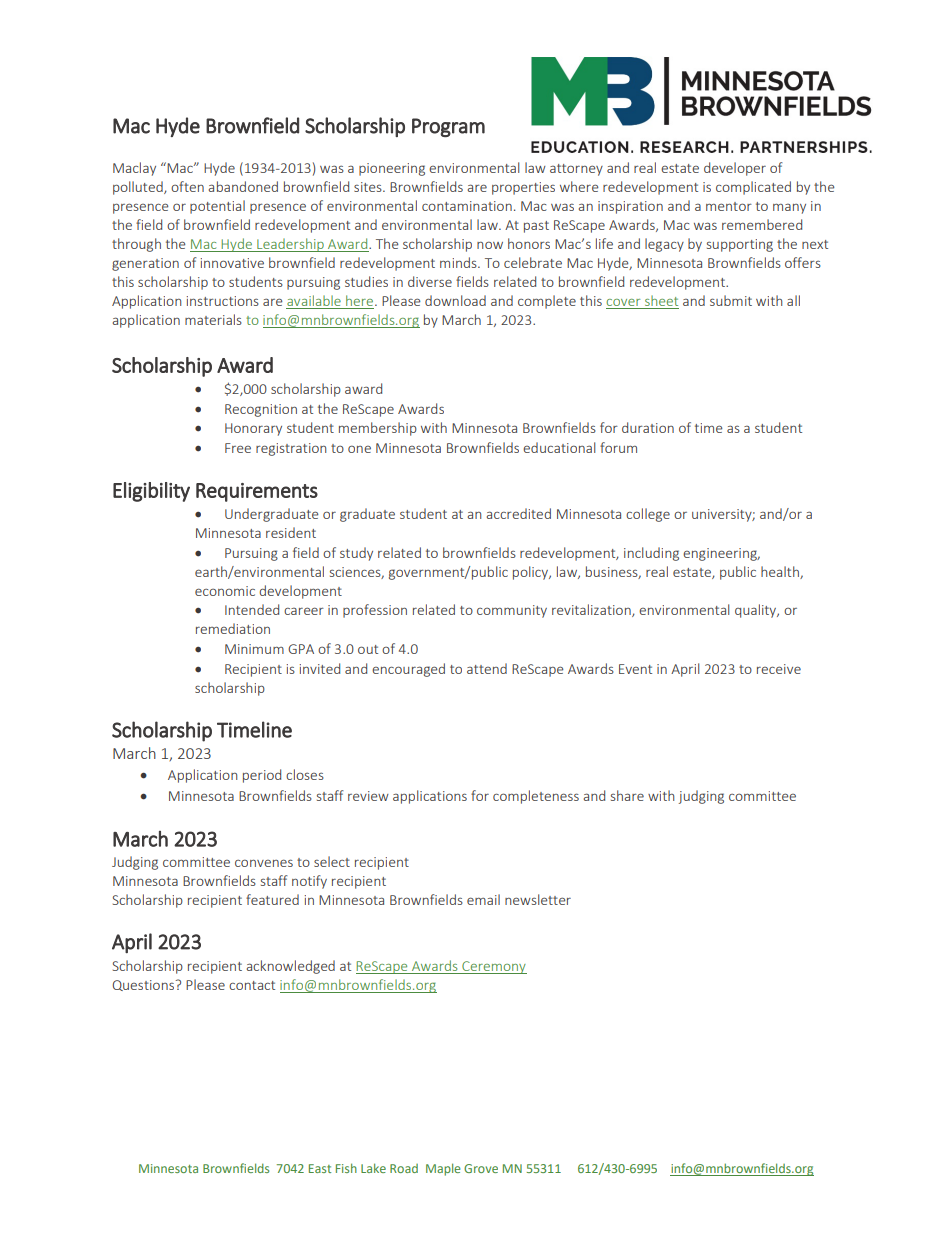 This screenshot has height=1233, width=952. I want to click on East, so click(320, 1168).
